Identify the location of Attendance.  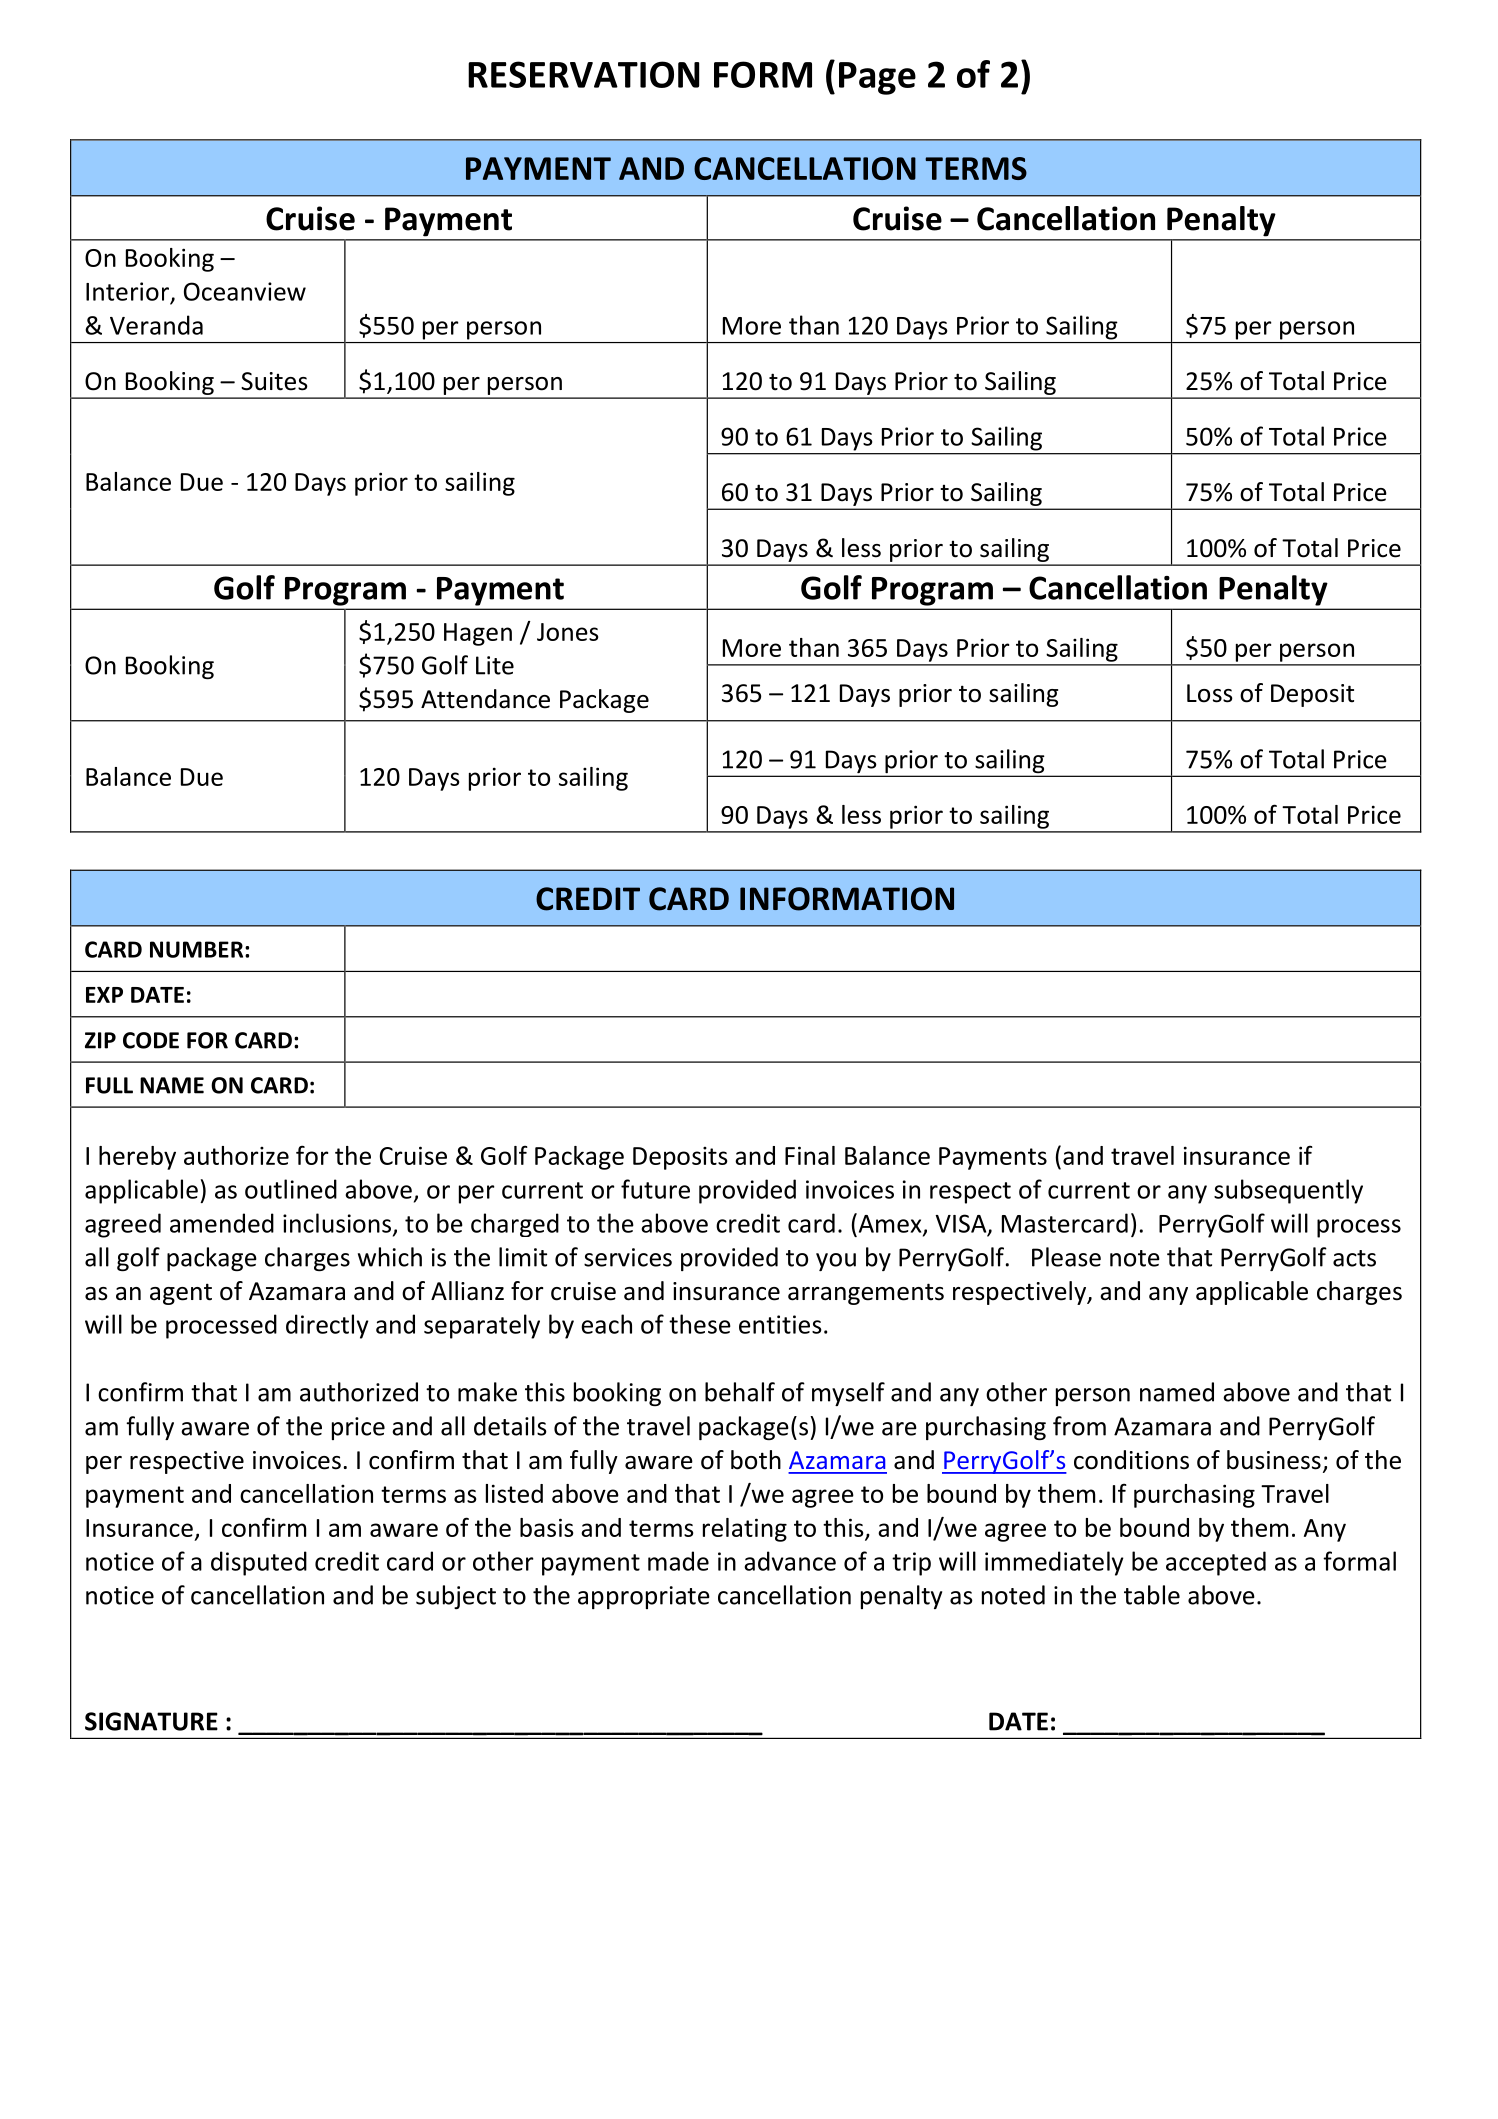
(485, 699).
